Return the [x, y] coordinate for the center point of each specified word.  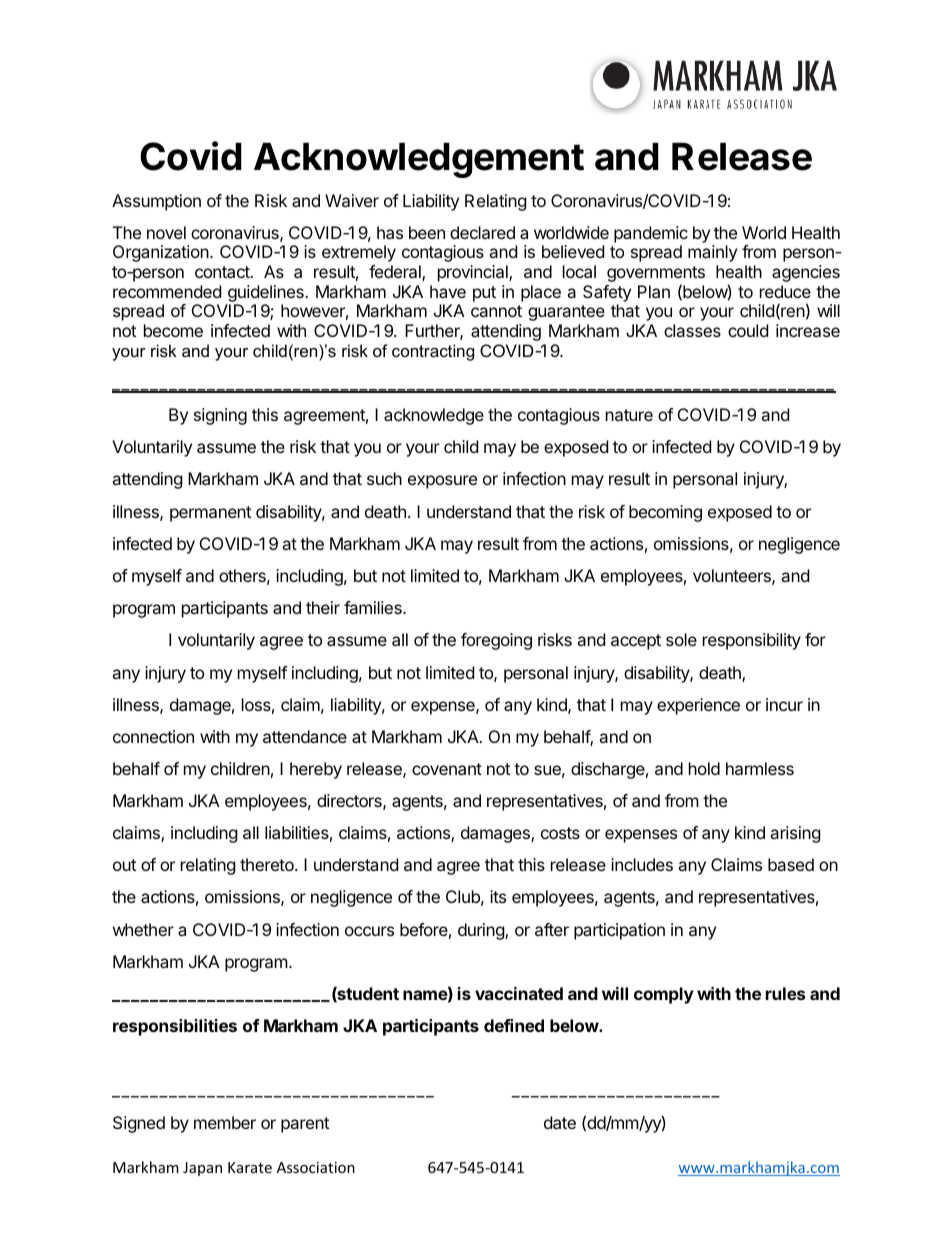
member [225, 1122]
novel [166, 232]
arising [795, 834]
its [498, 896]
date [560, 1122]
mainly [712, 253]
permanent [210, 514]
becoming [665, 513]
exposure [442, 482]
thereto [268, 864]
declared [482, 232]
